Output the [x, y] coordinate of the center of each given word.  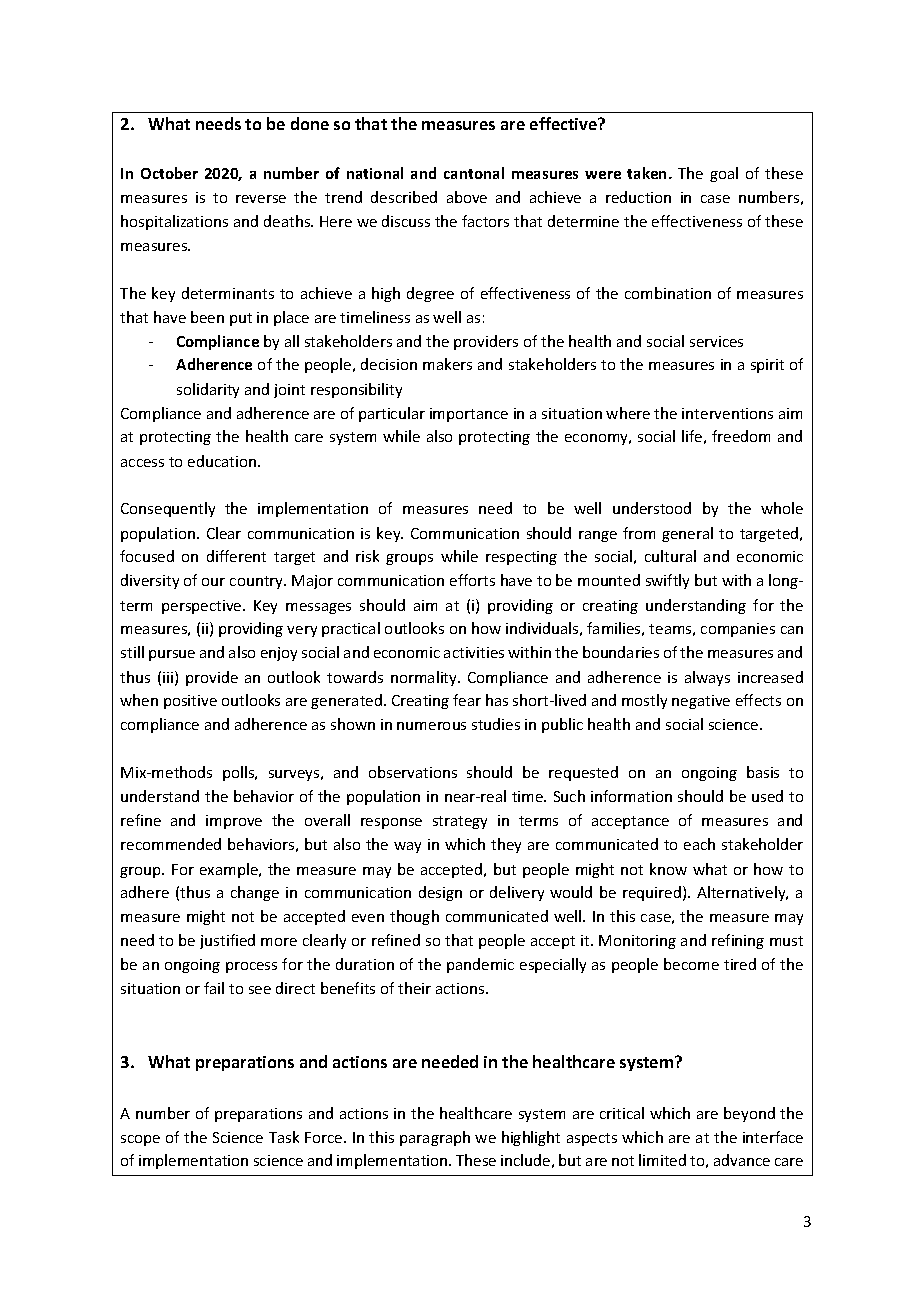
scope [140, 1140]
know [668, 869]
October [169, 173]
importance [469, 415]
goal [724, 174]
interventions [727, 413]
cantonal [474, 173]
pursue [172, 655]
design [440, 893]
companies [738, 630]
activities [474, 652]
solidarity [208, 390]
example [230, 870]
